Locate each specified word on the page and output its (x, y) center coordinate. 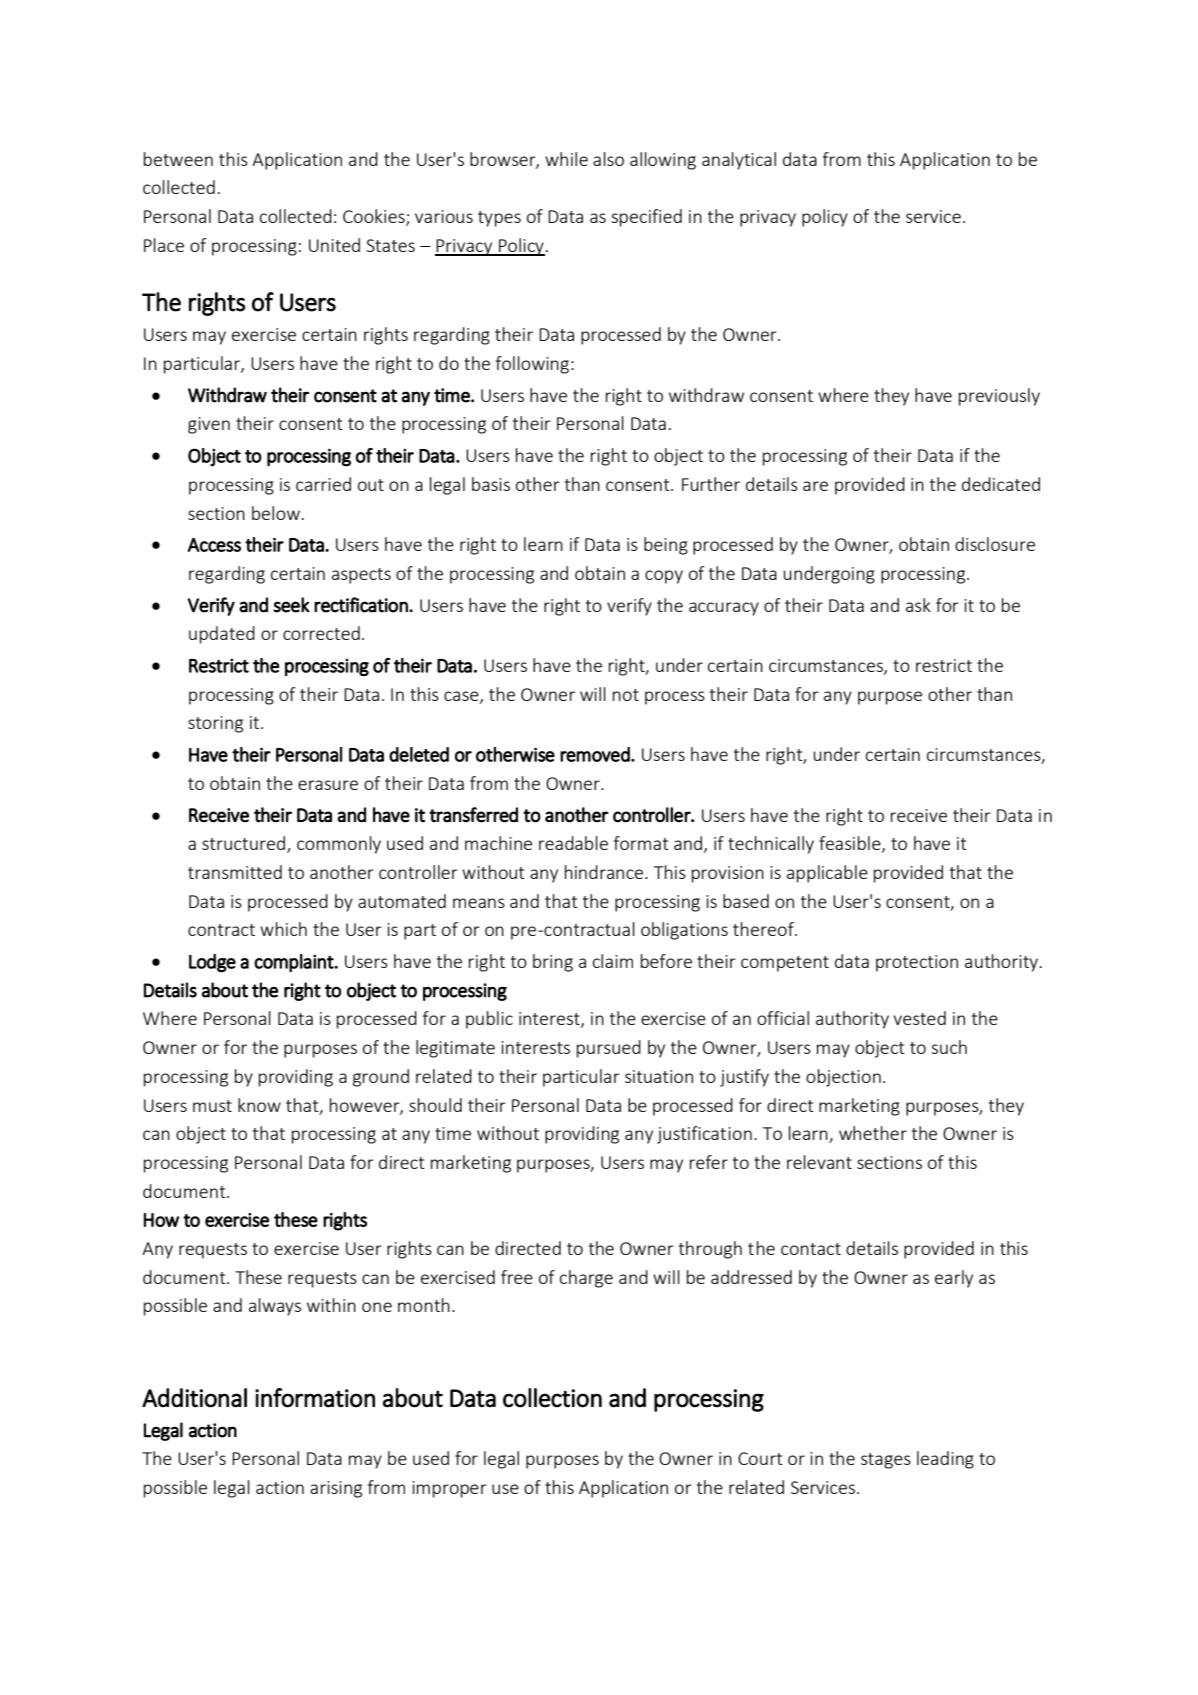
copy (664, 577)
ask (918, 605)
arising (336, 1489)
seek (291, 605)
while (566, 159)
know (259, 1105)
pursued (609, 1049)
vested (920, 1018)
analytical (739, 161)
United (334, 245)
